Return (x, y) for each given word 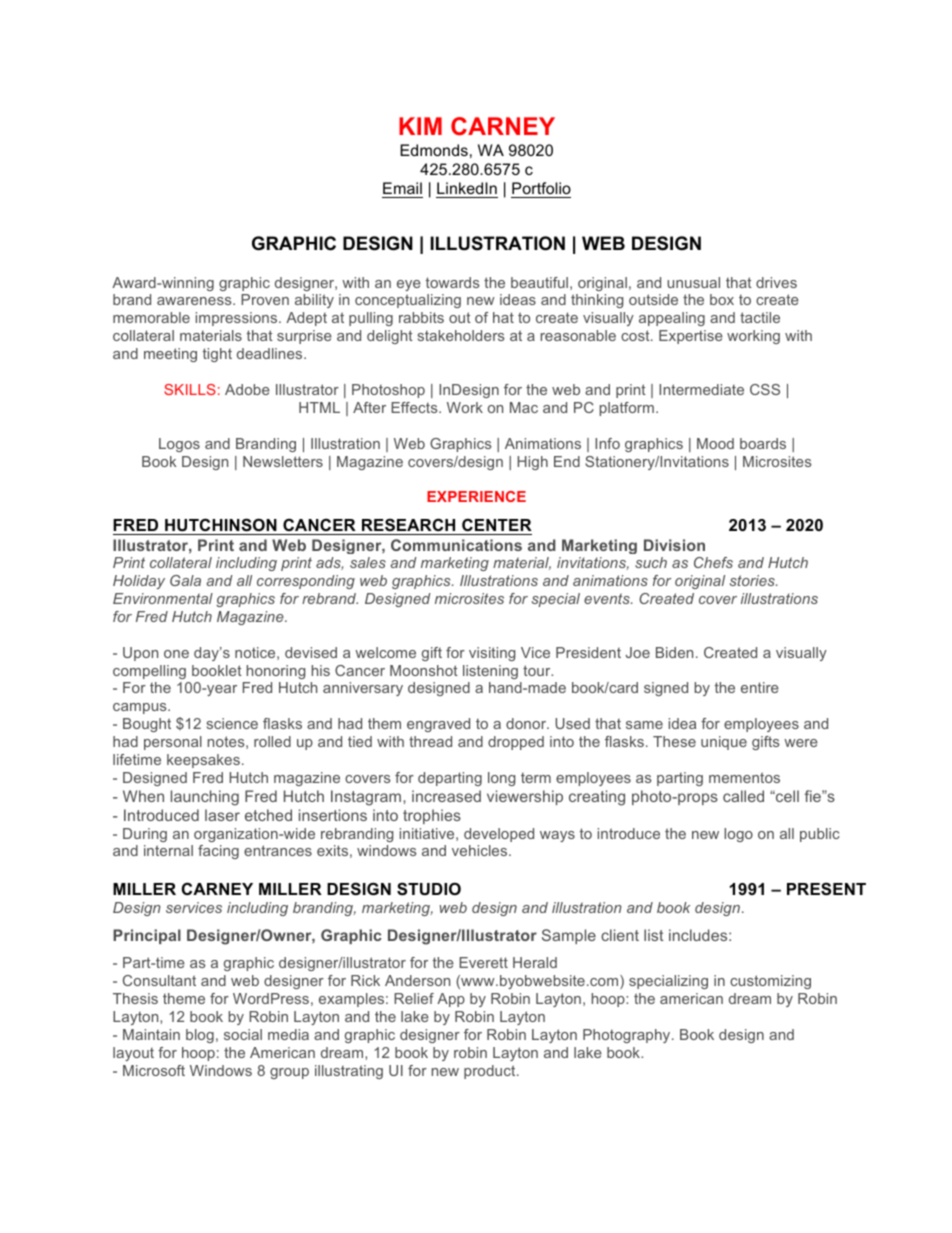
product (491, 1072)
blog (200, 1036)
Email (402, 188)
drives (776, 282)
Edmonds (434, 150)
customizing (770, 982)
